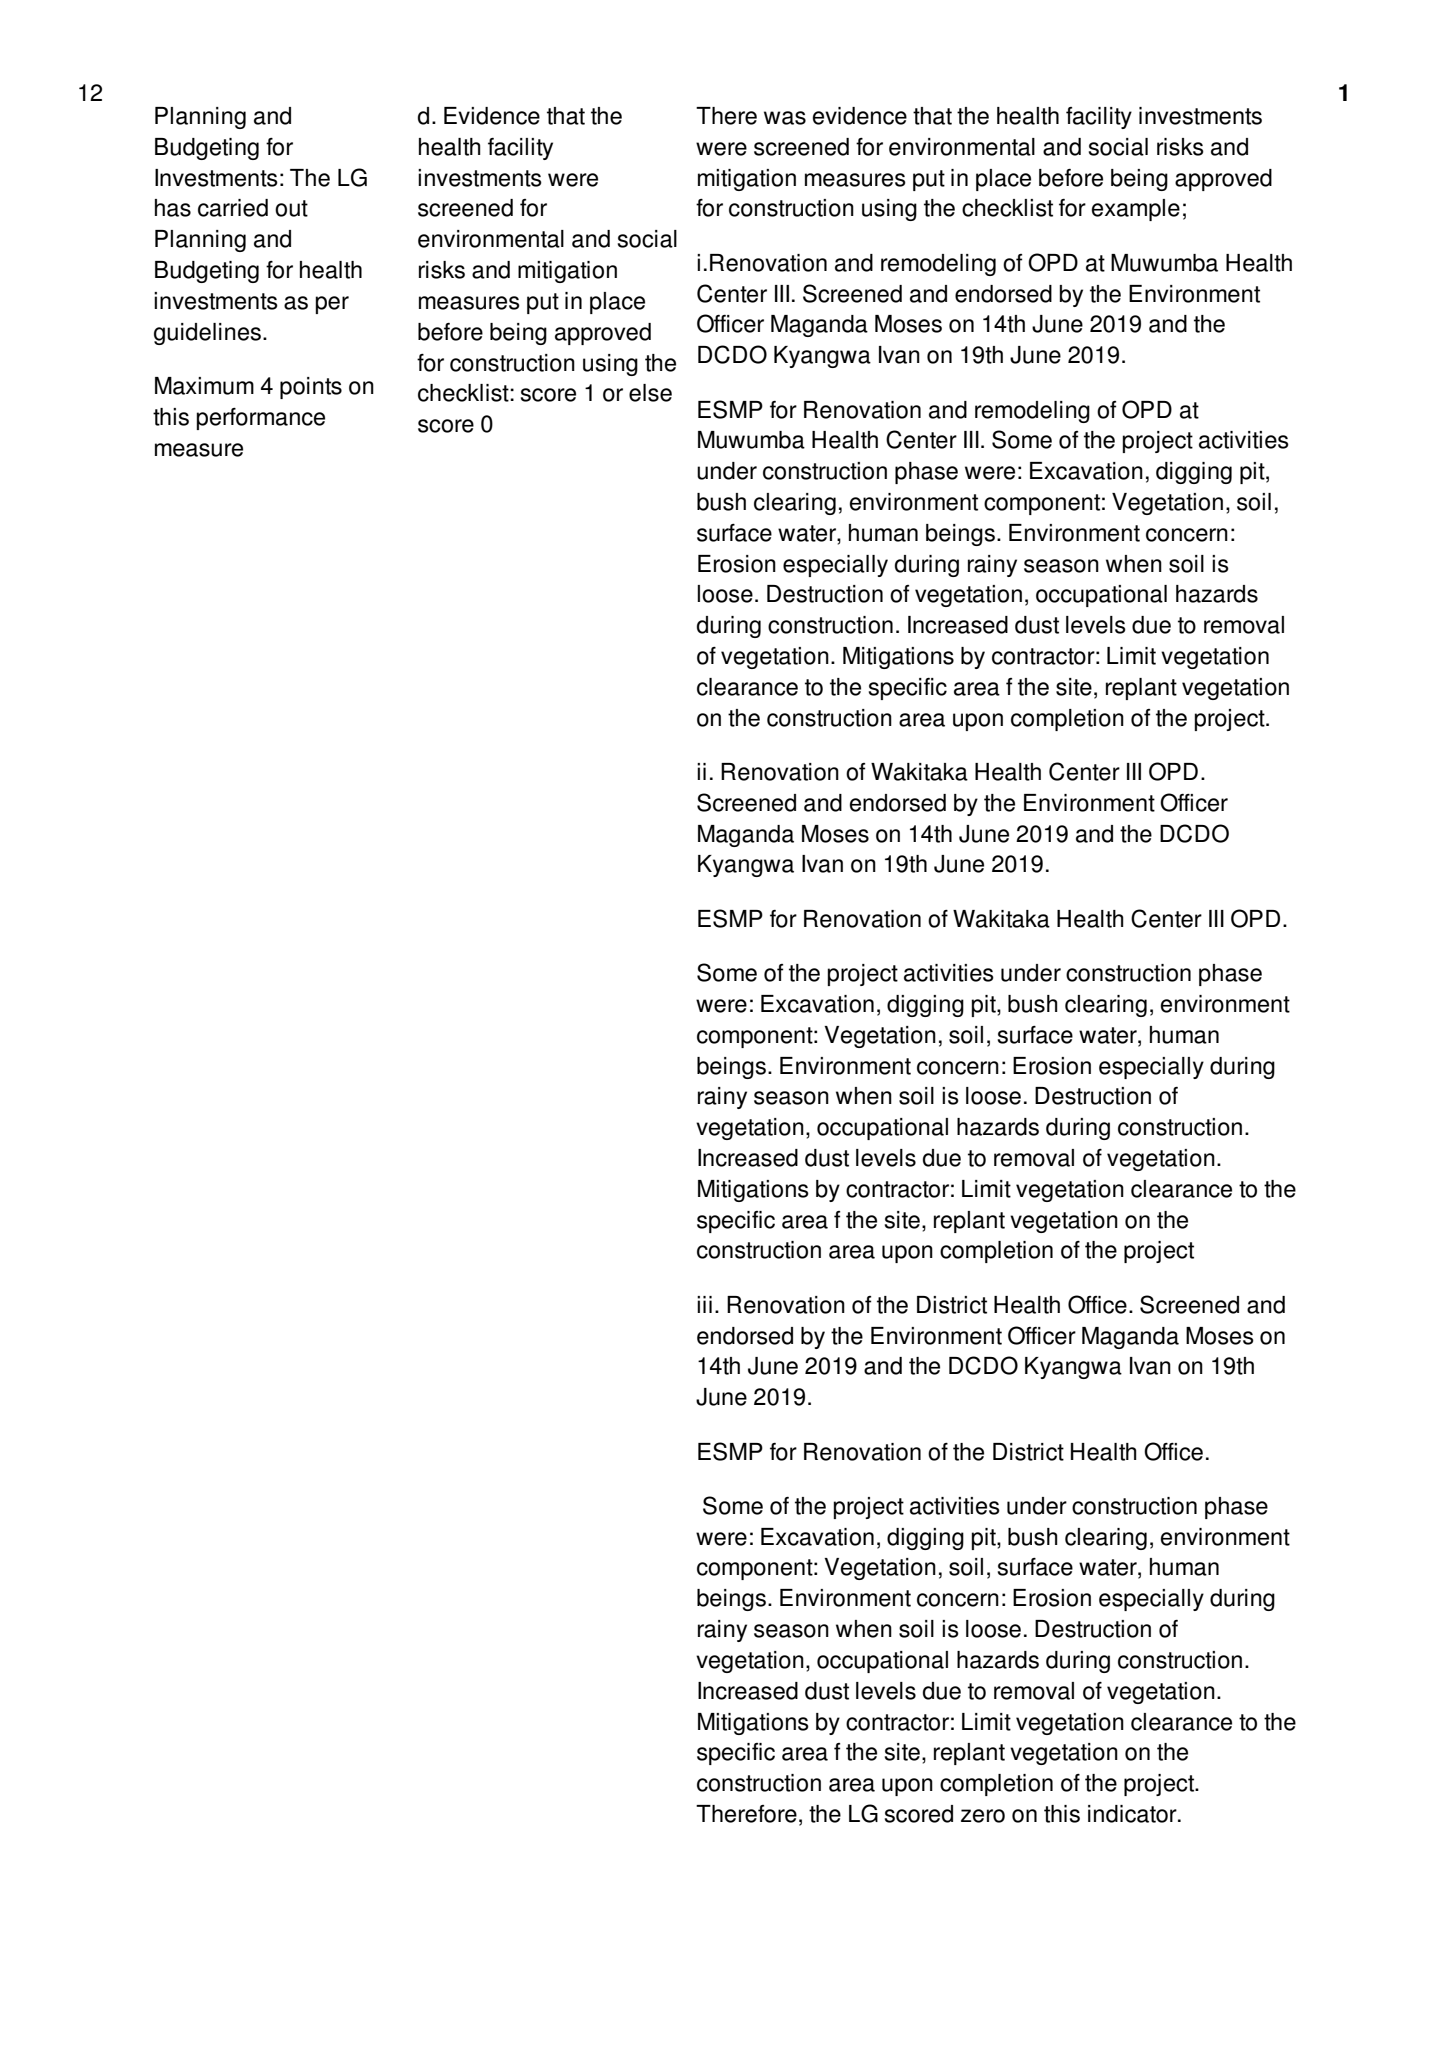  What do you see at coordinates (204, 386) in the screenshot?
I see `Maximum` at bounding box center [204, 386].
